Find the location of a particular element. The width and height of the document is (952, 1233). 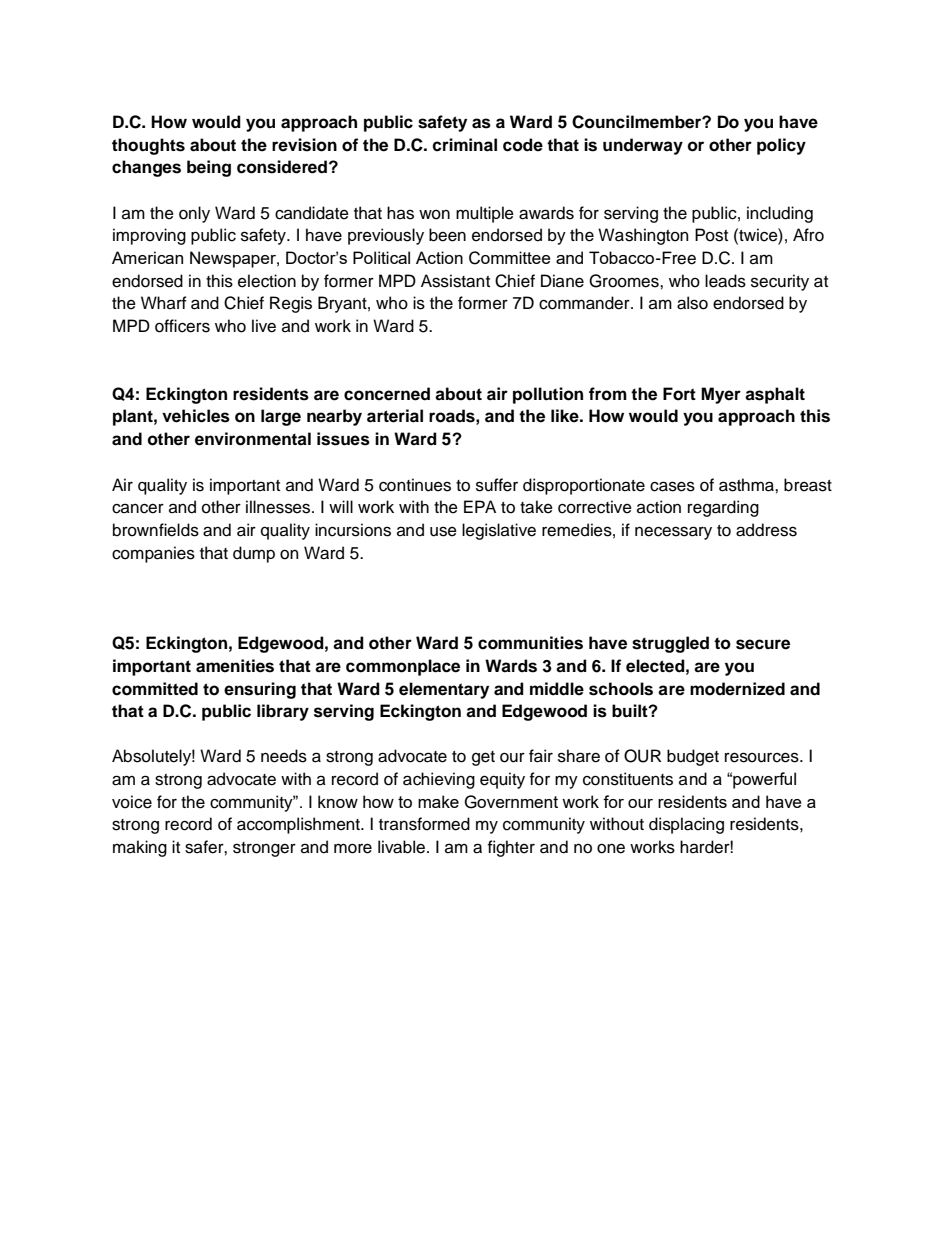

transformed is located at coordinates (424, 824).
